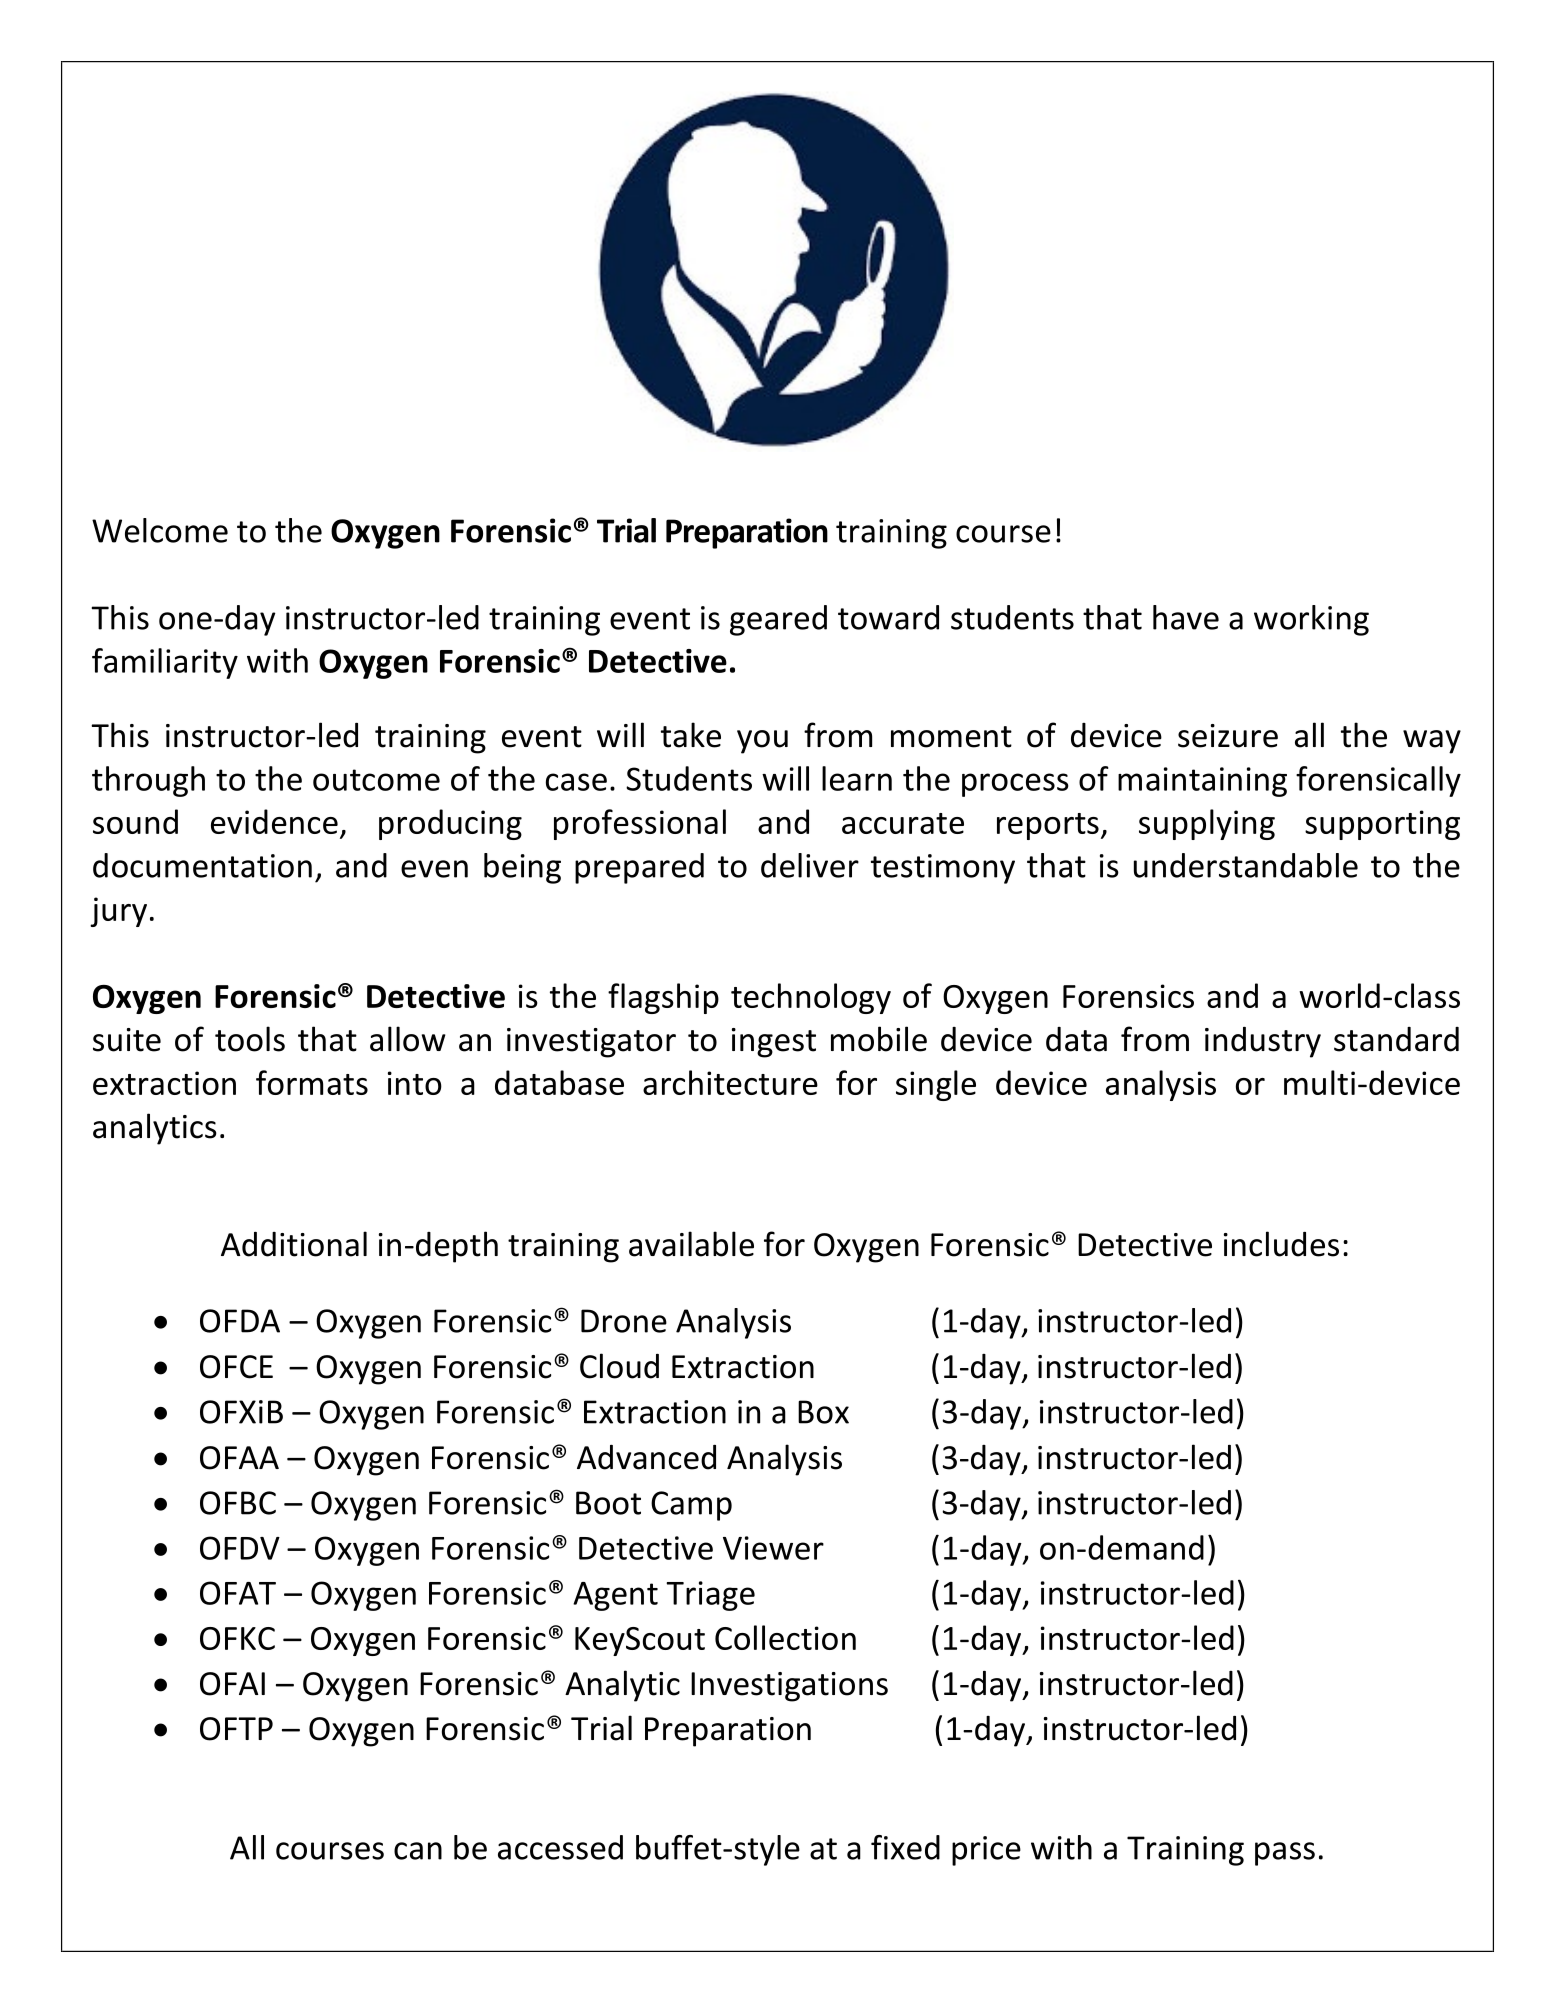  Describe the element at coordinates (810, 865) in the document. I see `deliver` at that location.
